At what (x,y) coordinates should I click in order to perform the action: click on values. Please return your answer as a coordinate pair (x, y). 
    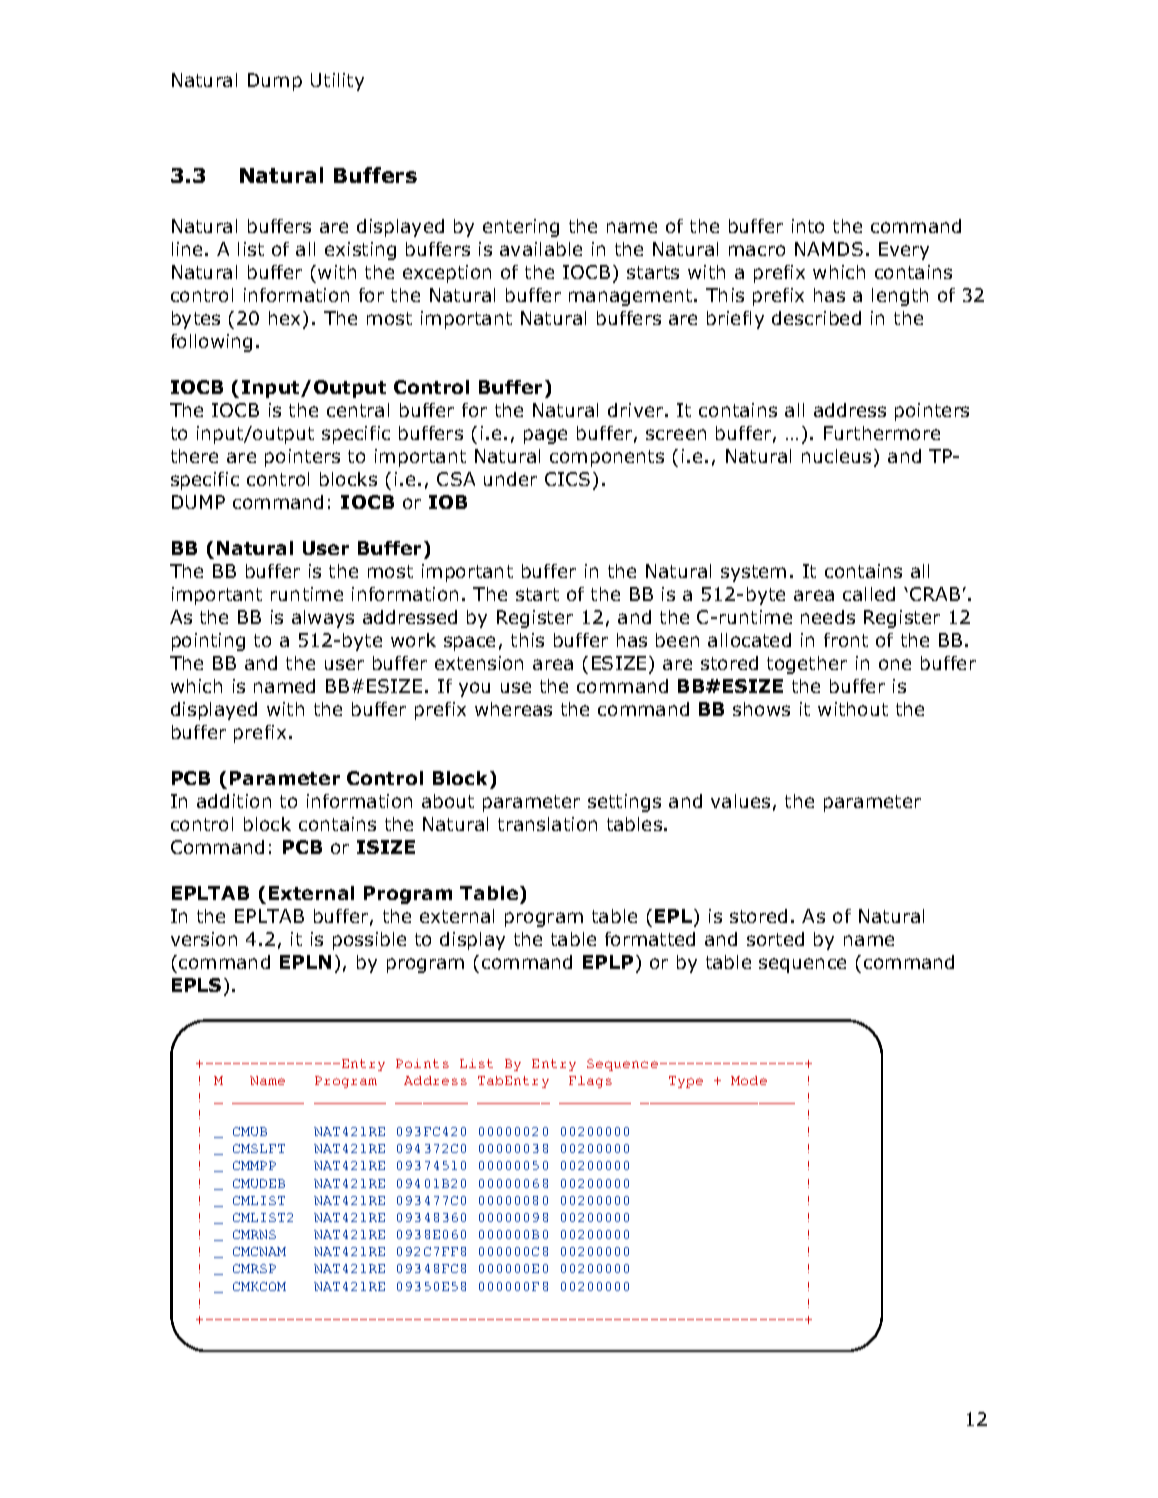
    Looking at the image, I should click on (740, 801).
